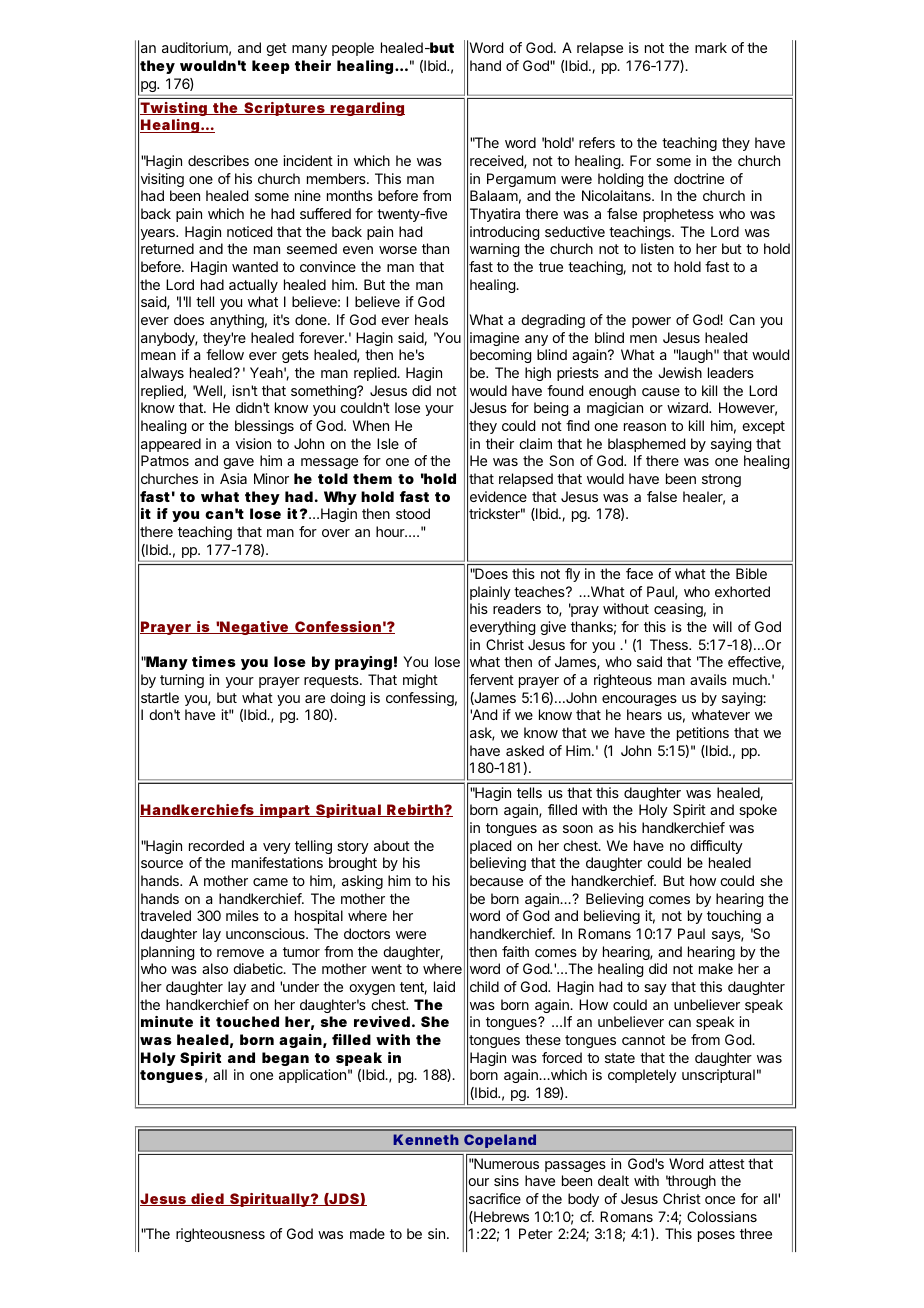 The width and height of the screenshot is (924, 1308). I want to click on strong, so click(721, 480).
